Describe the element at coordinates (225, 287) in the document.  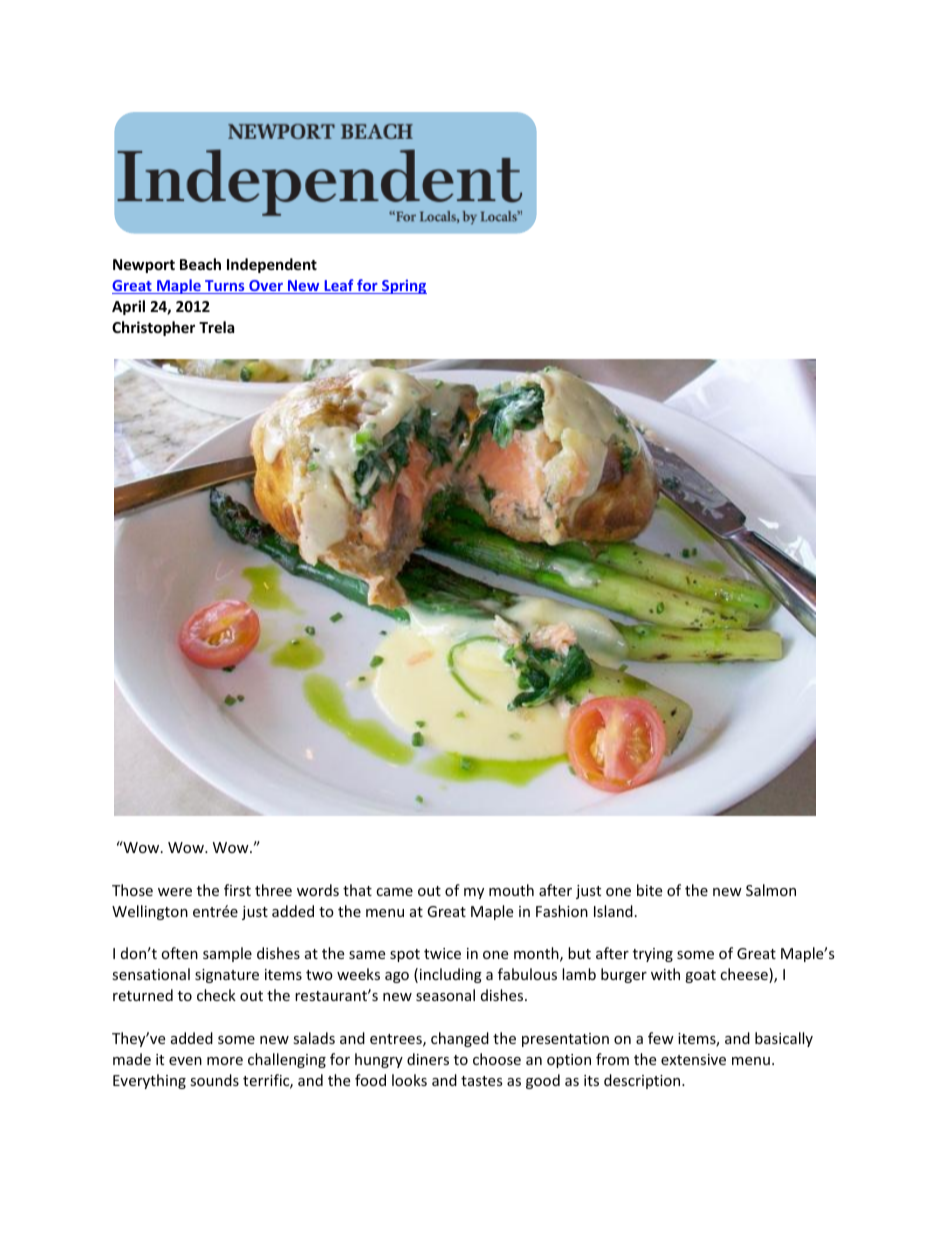
I see `Turns` at that location.
